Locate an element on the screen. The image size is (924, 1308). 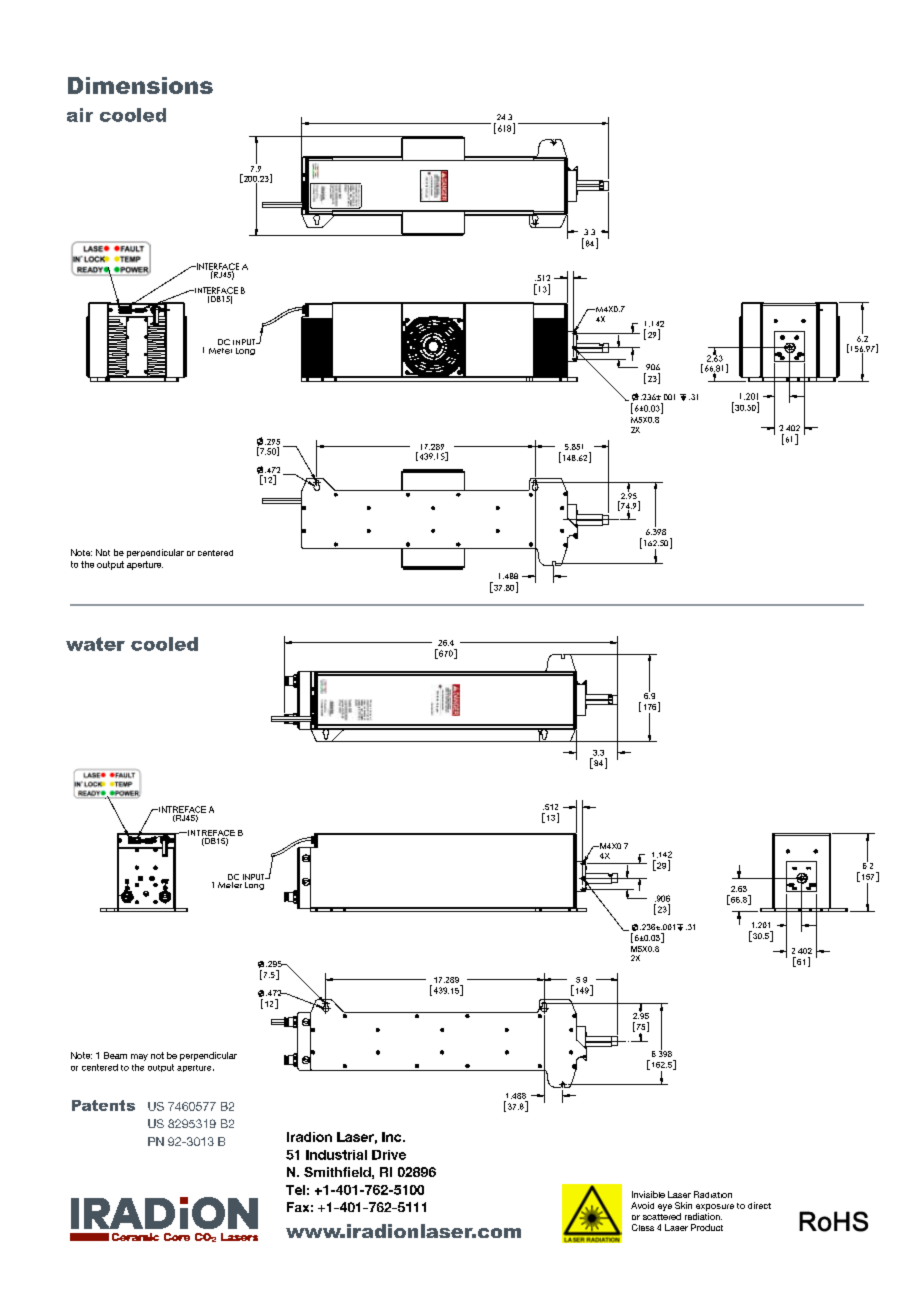
Avoid is located at coordinates (642, 1205).
